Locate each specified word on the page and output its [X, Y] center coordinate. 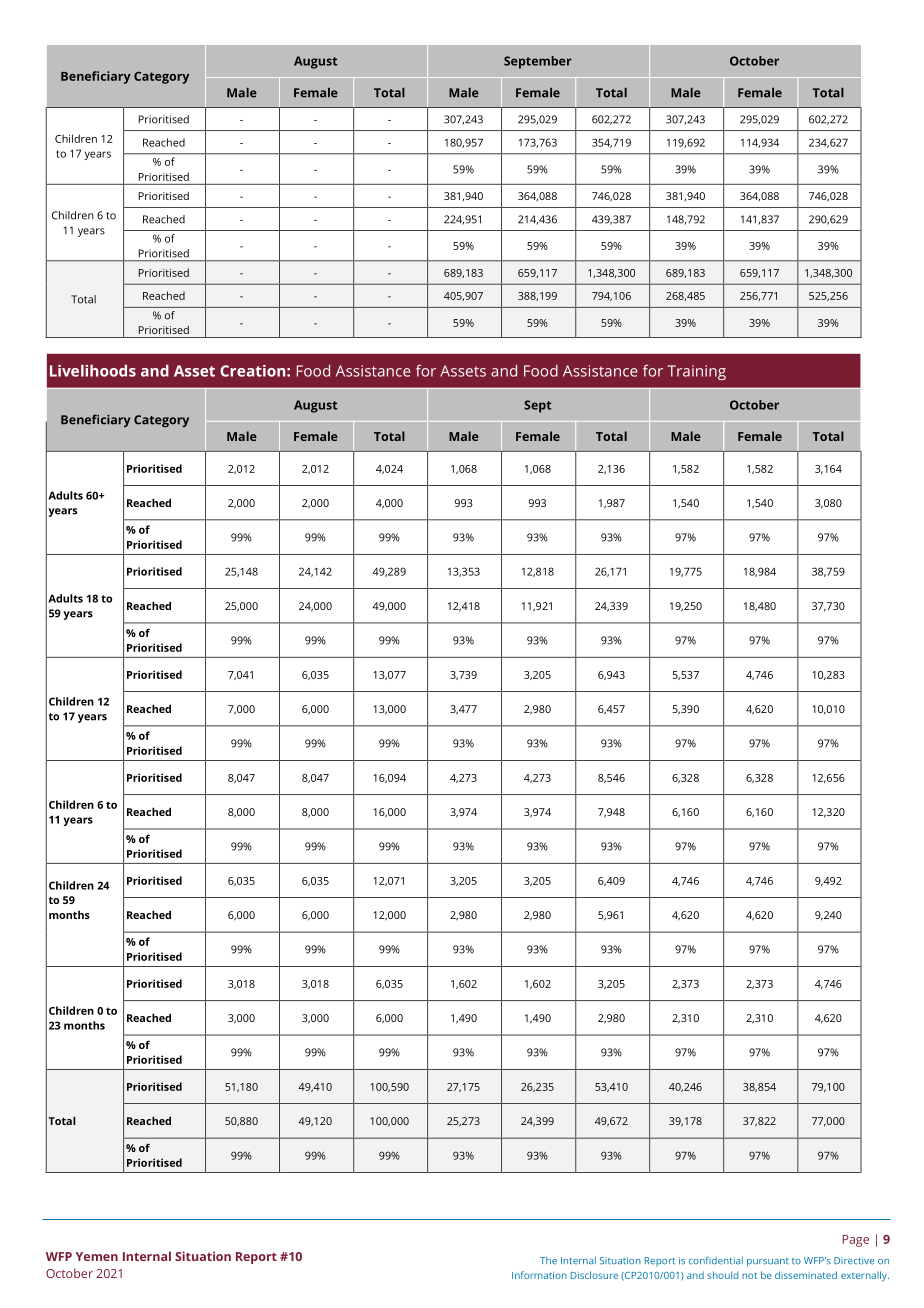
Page [855, 1241]
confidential [716, 1260]
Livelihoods [93, 371]
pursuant [768, 1262]
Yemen [97, 1256]
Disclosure [594, 1275]
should [722, 1275]
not [749, 1275]
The [548, 1260]
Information [539, 1275]
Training [697, 372]
